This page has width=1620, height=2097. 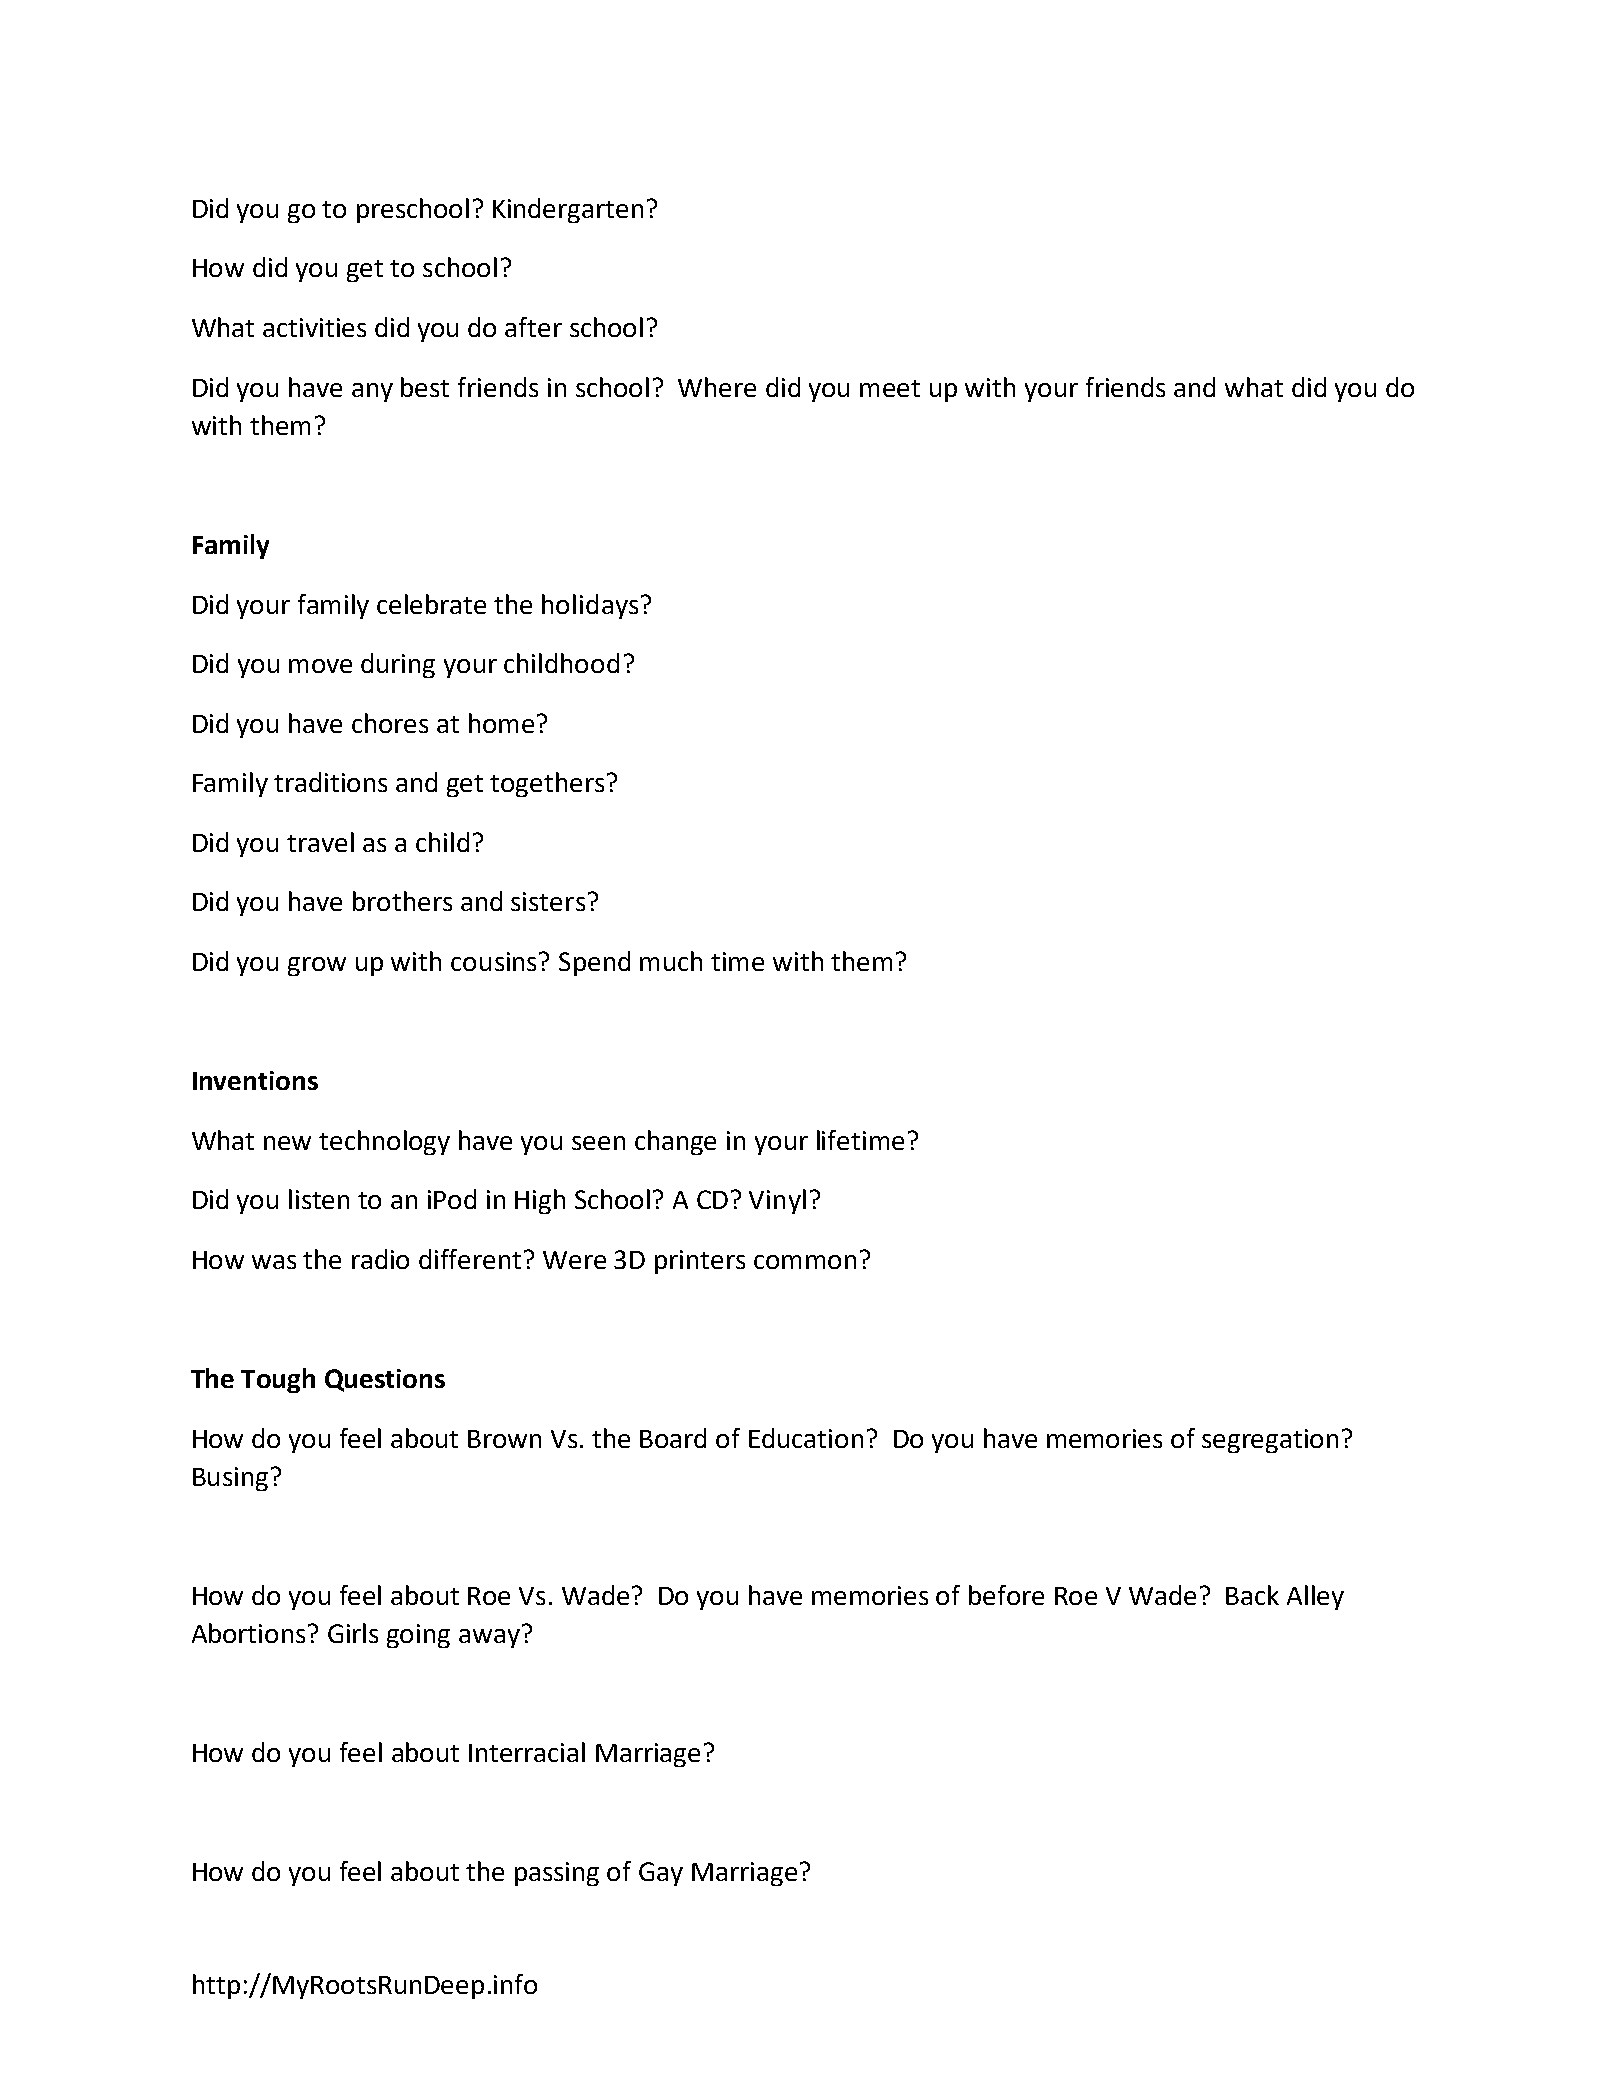 What do you see at coordinates (1252, 1595) in the page?
I see `Back` at bounding box center [1252, 1595].
